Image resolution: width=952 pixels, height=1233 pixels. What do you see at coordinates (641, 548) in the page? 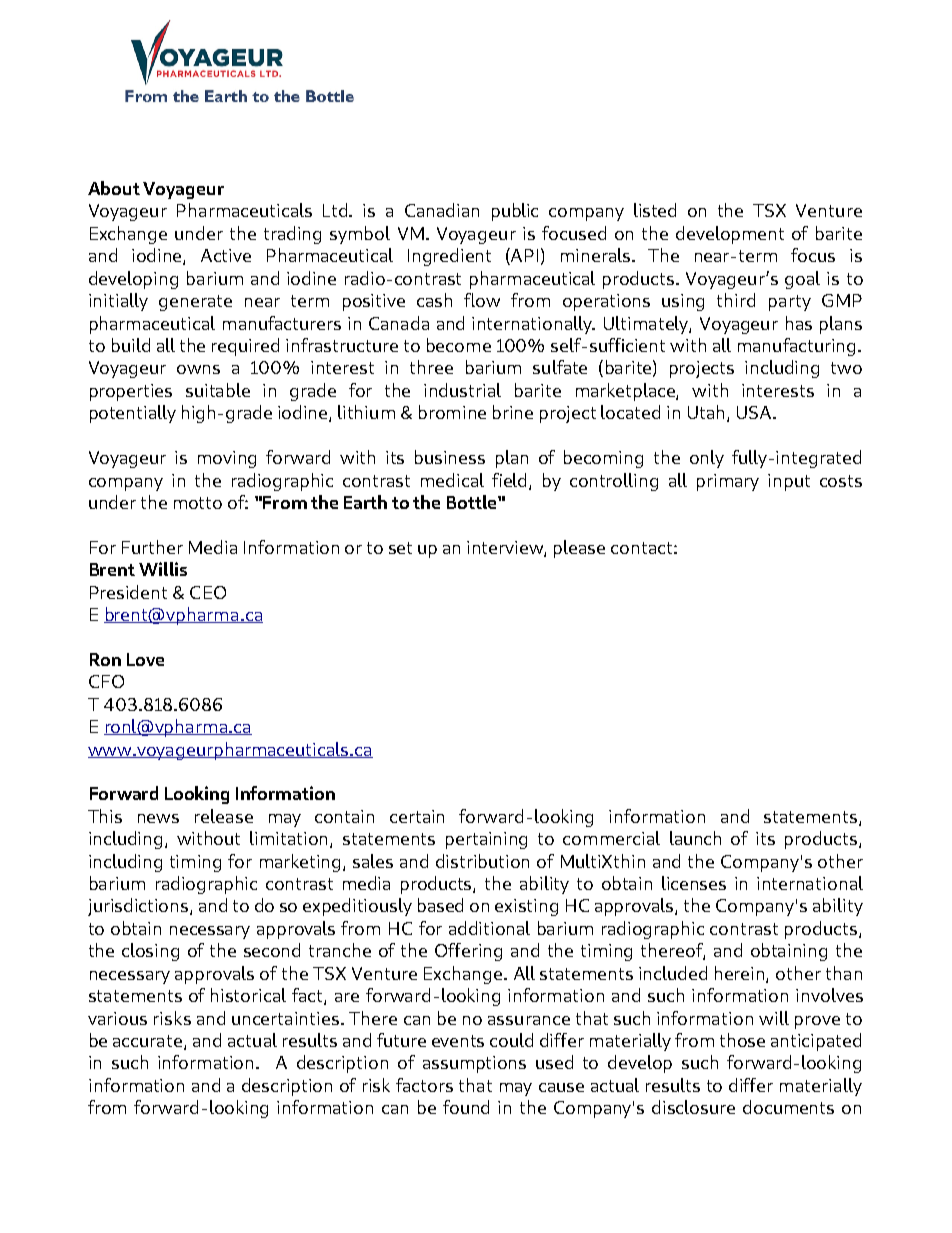
I see `contact` at bounding box center [641, 548].
